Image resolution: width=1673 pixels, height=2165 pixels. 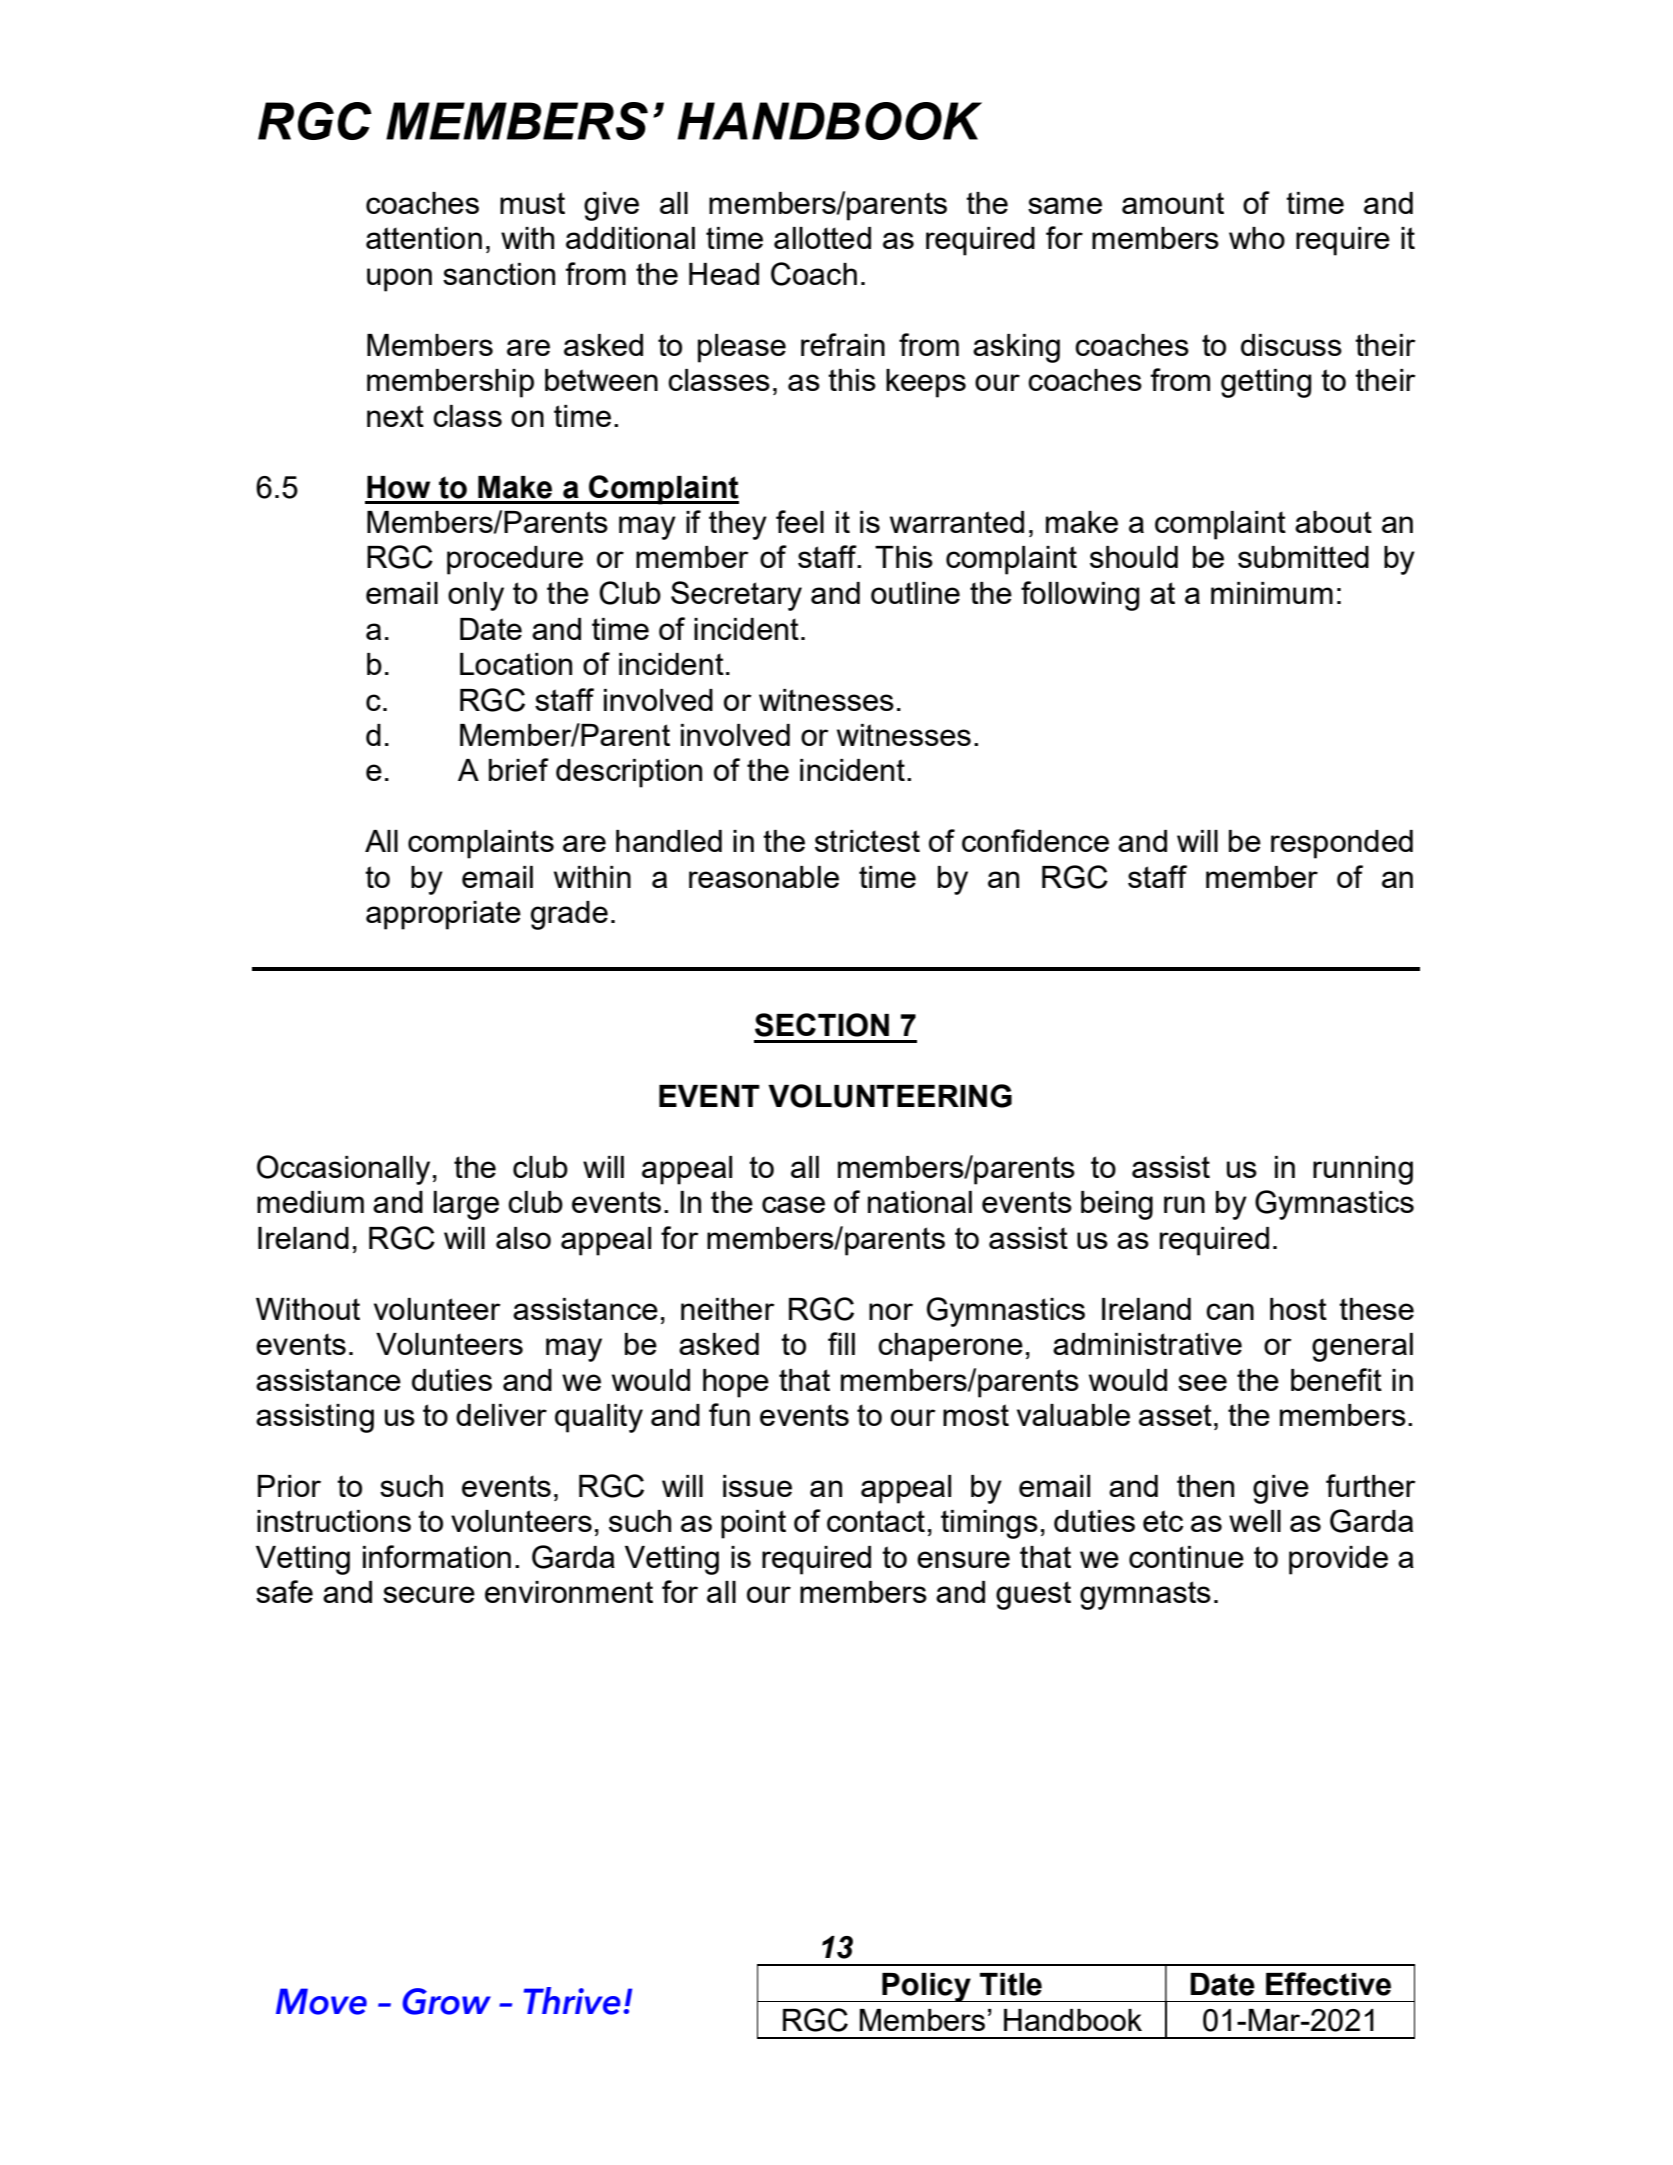 What do you see at coordinates (822, 238) in the screenshot?
I see `allotted` at bounding box center [822, 238].
